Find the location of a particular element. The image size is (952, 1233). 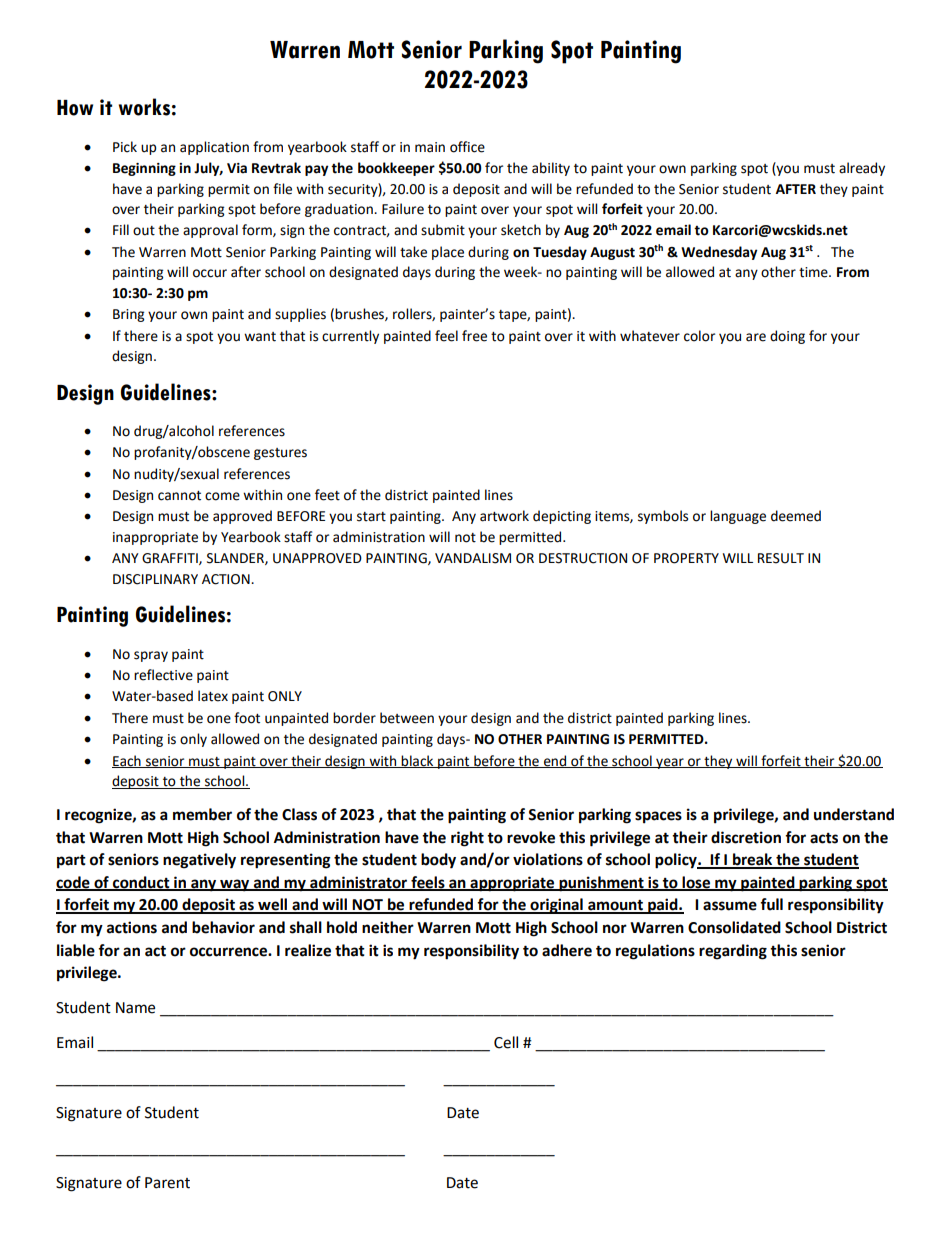

office is located at coordinates (467, 147).
